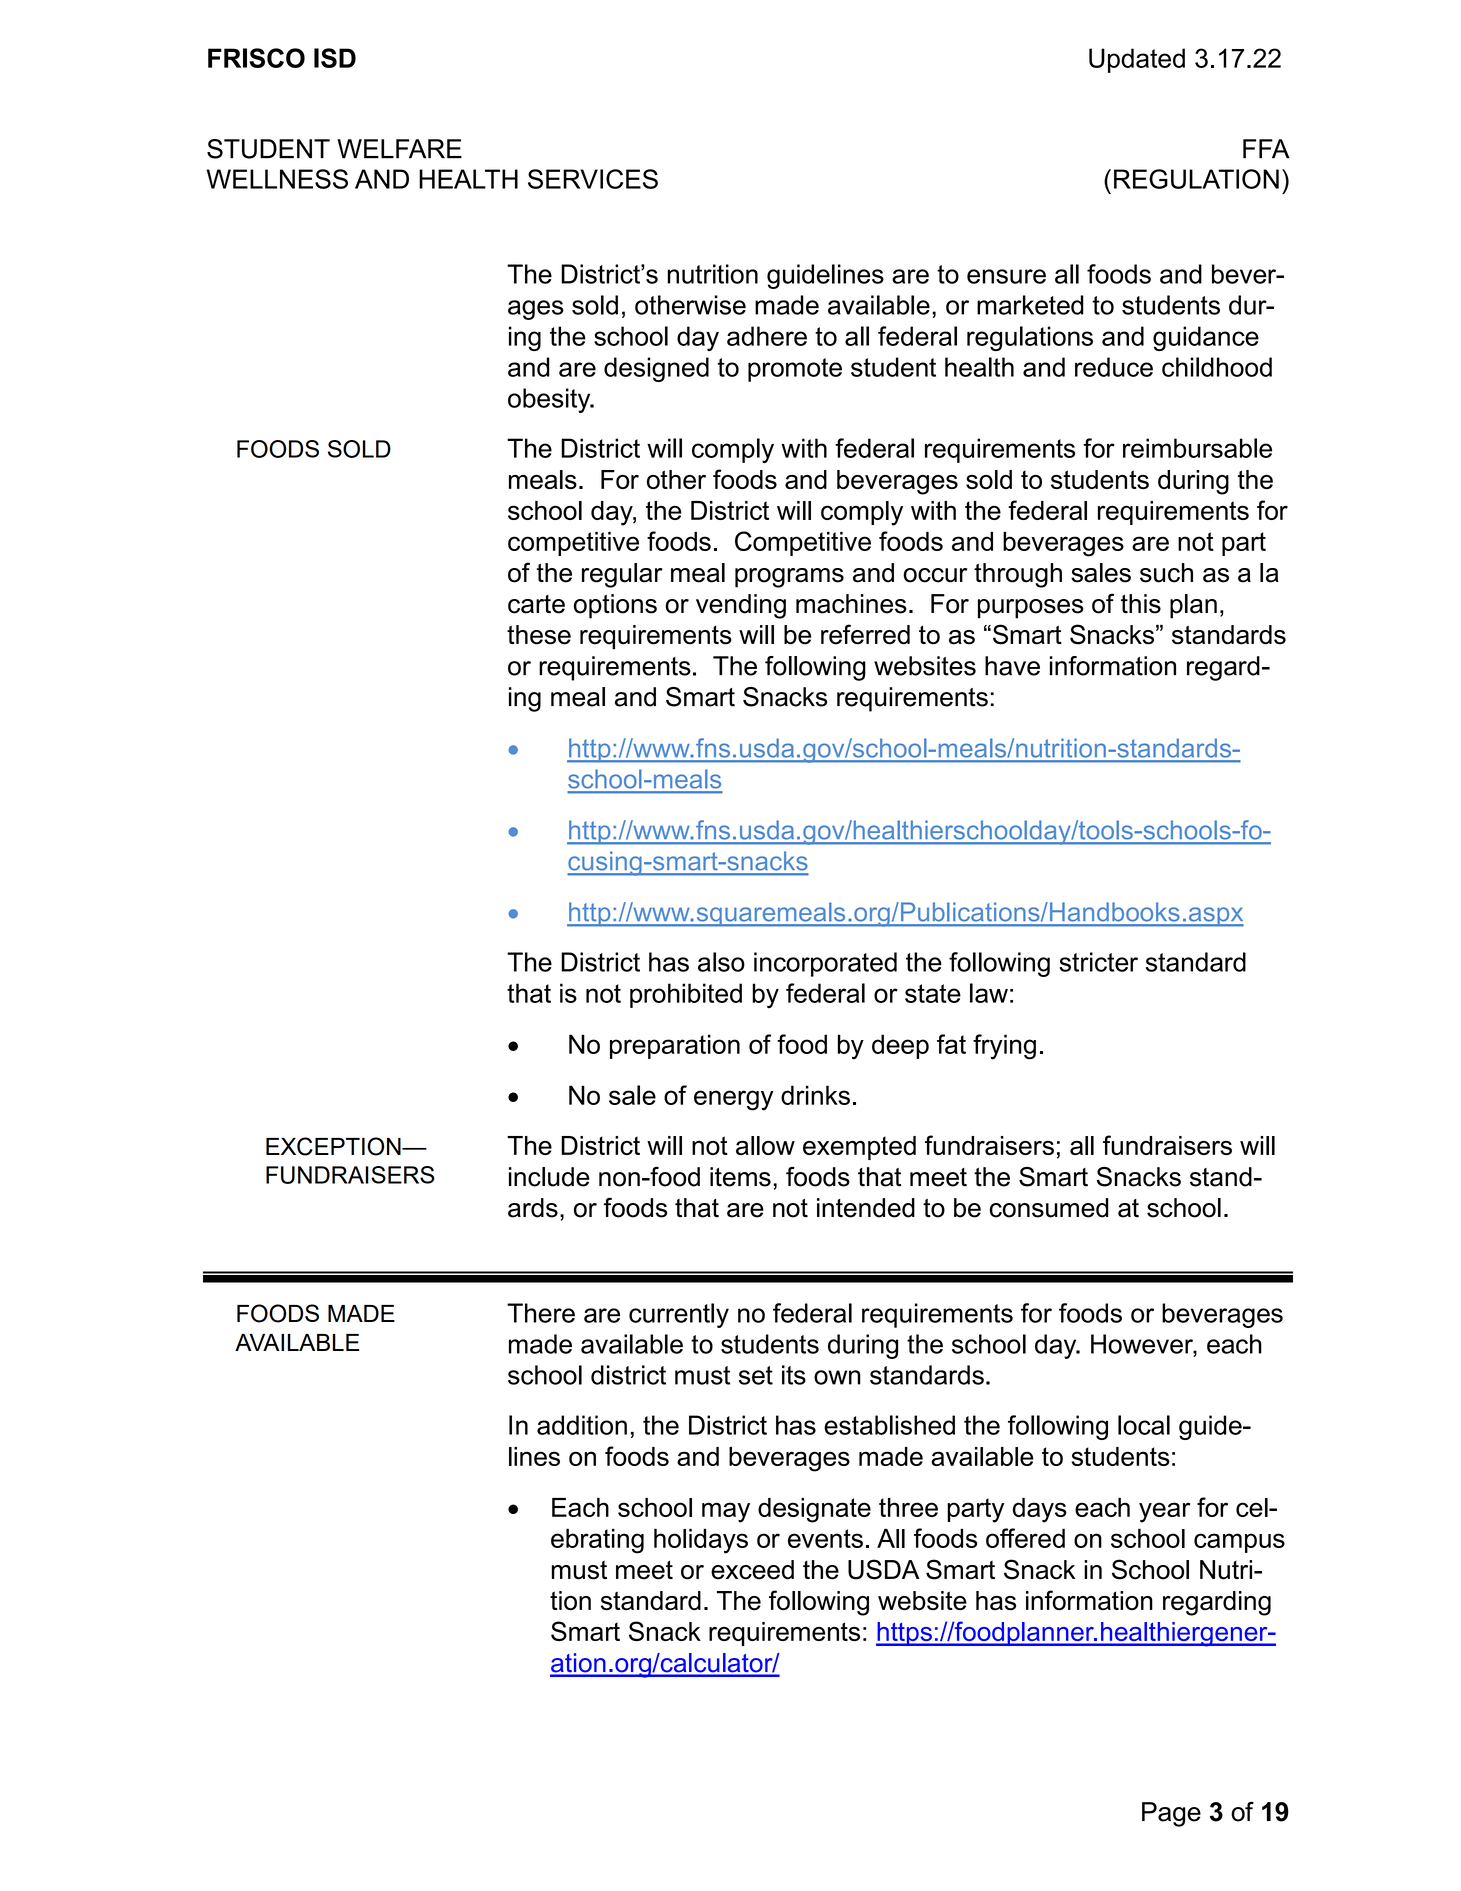 The image size is (1461, 1891). What do you see at coordinates (593, 179) in the page?
I see `SERVICES` at bounding box center [593, 179].
